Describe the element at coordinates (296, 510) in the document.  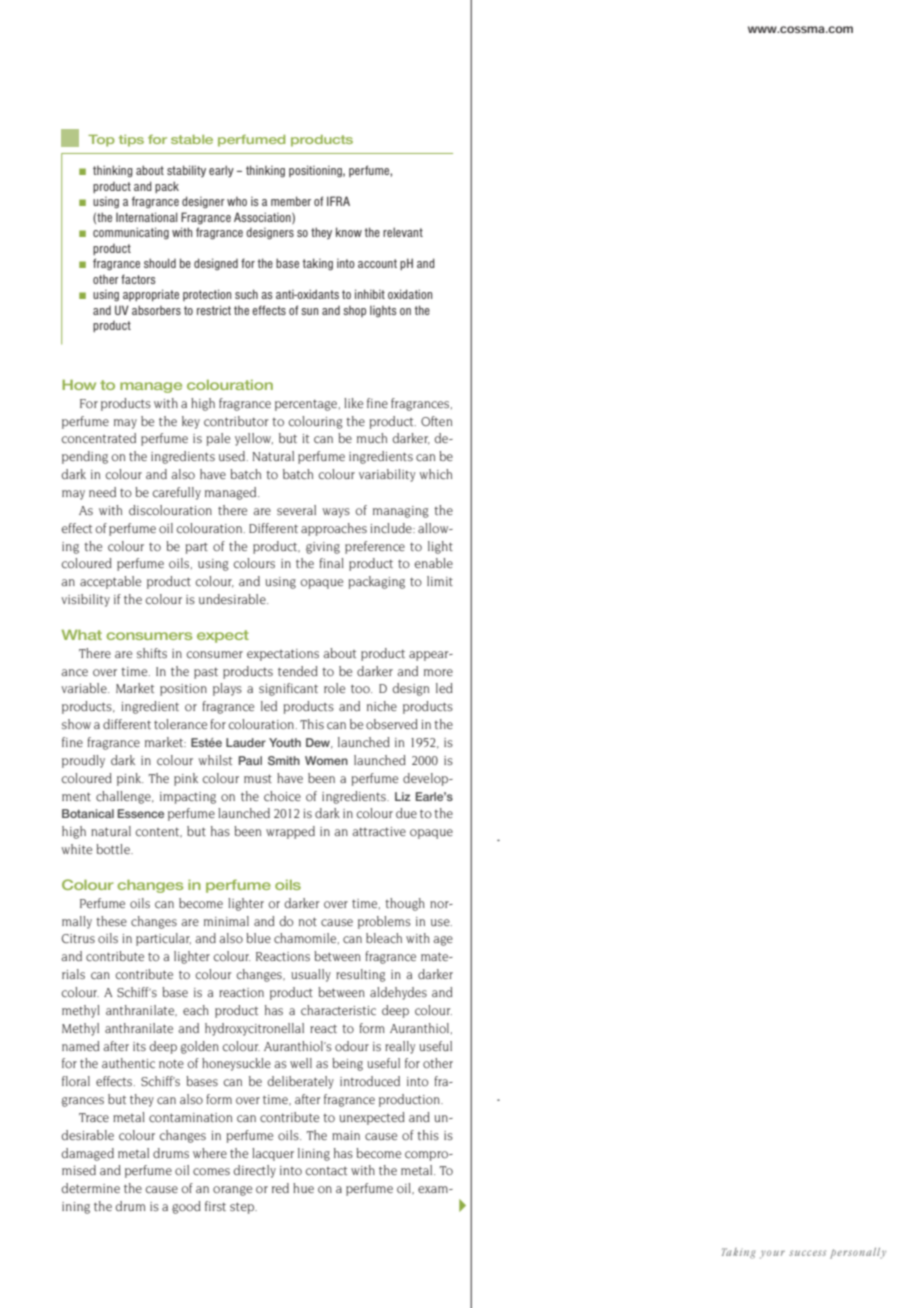
I see `several` at that location.
